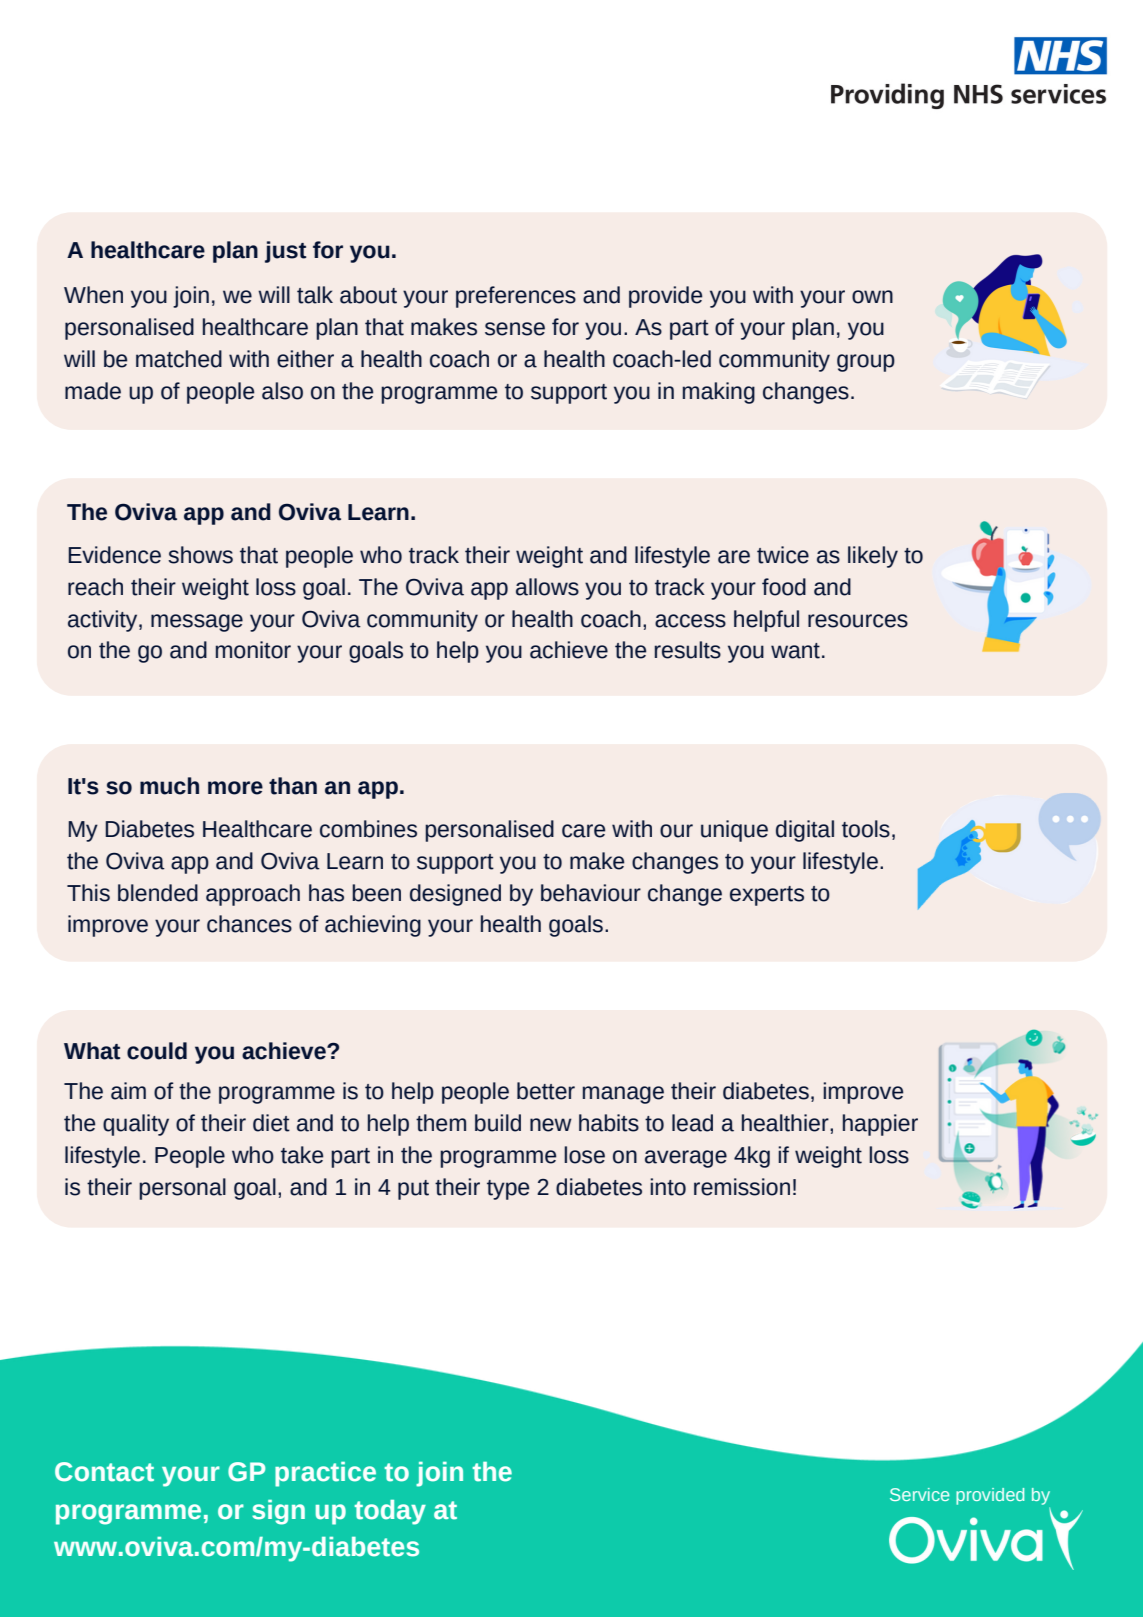 Image resolution: width=1143 pixels, height=1617 pixels. What do you see at coordinates (179, 359) in the image?
I see `matched` at bounding box center [179, 359].
